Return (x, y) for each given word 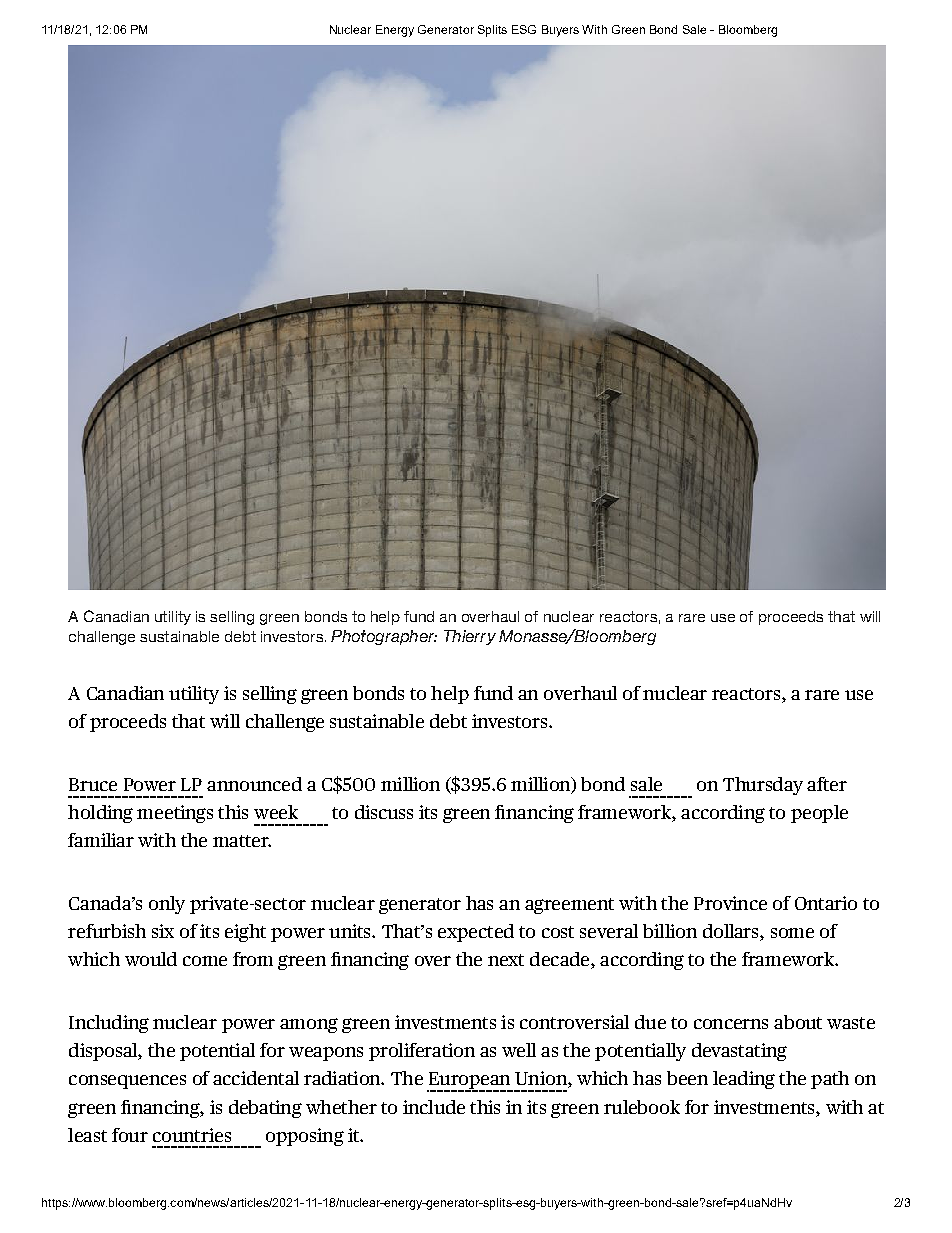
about (798, 1022)
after (827, 784)
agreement (569, 906)
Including (109, 1024)
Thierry (470, 637)
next (506, 960)
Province (730, 903)
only (167, 905)
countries (192, 1135)
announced (254, 784)
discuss (384, 812)
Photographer (384, 637)
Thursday (763, 786)
